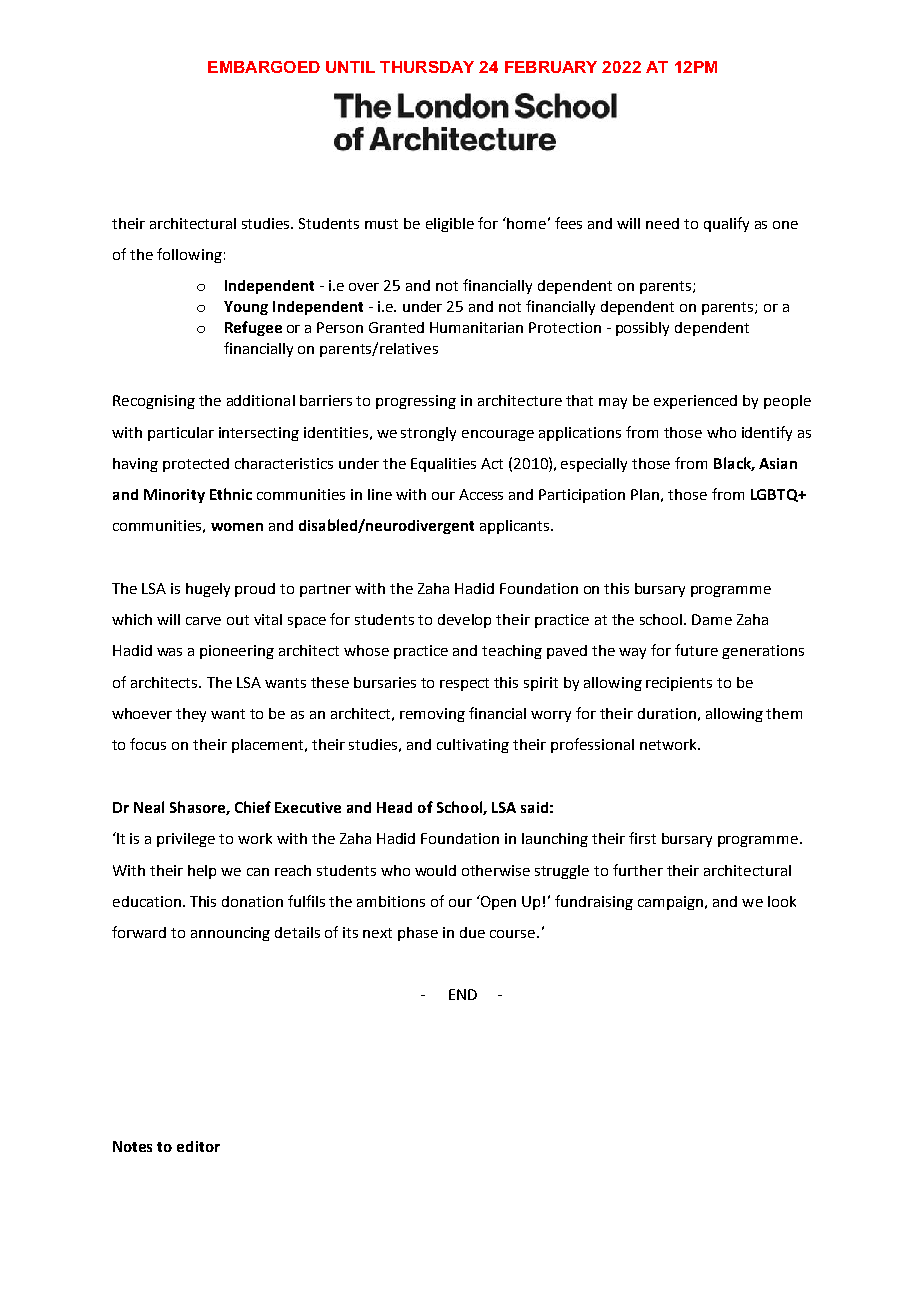  I want to click on first, so click(642, 838).
